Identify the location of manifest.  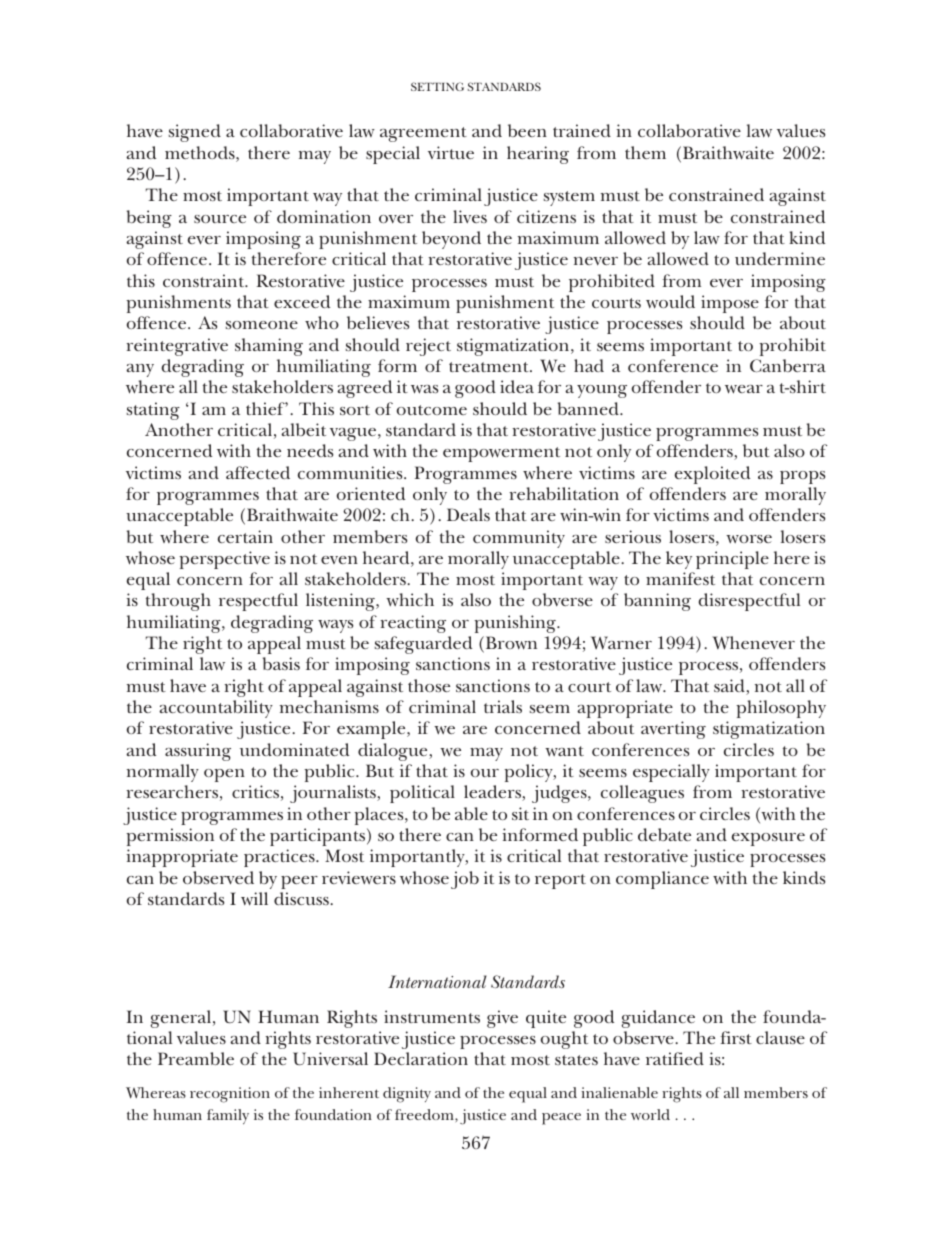
(680, 578).
